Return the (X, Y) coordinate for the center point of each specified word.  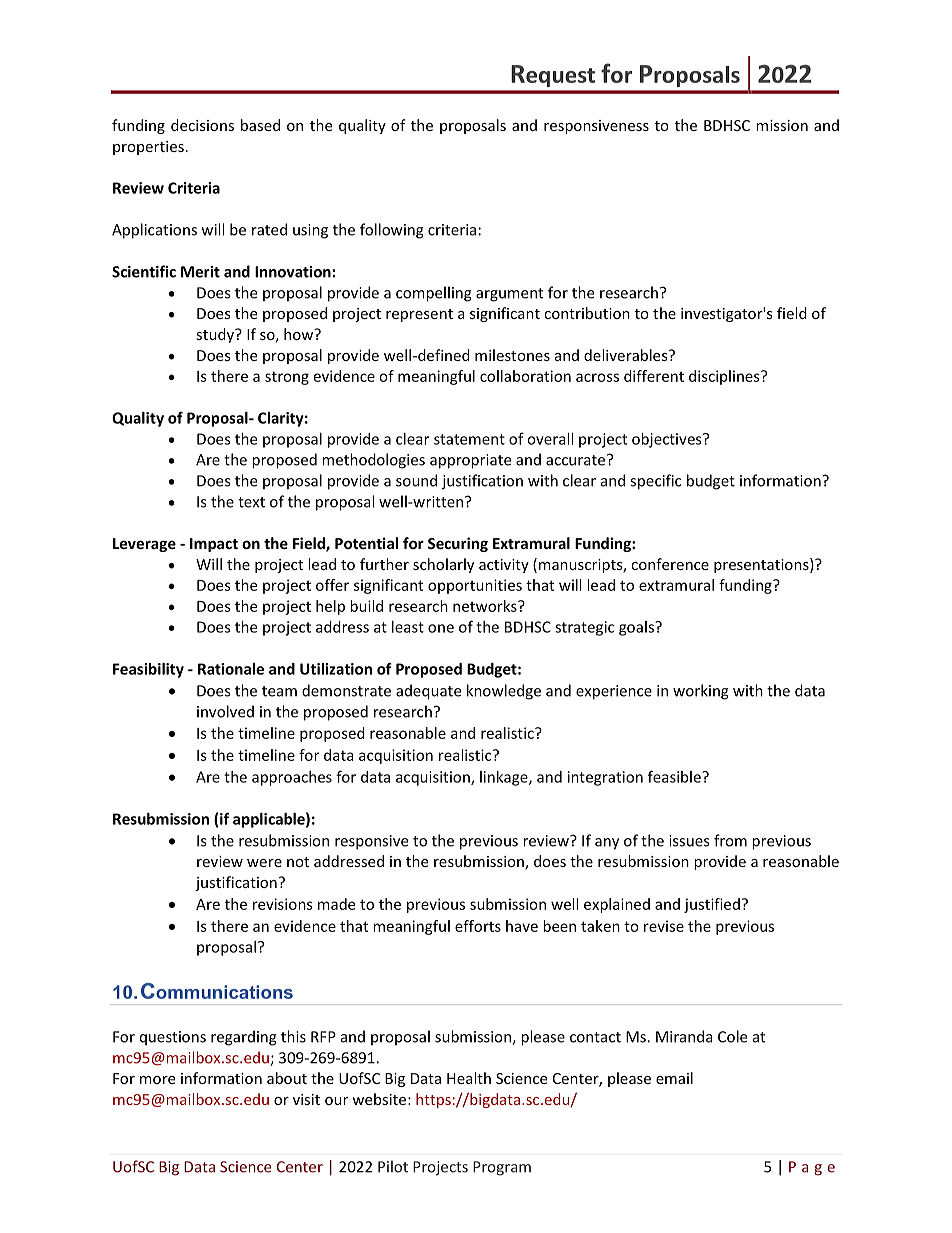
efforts (478, 926)
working (701, 692)
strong (287, 378)
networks (486, 606)
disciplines (725, 377)
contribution (587, 313)
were (264, 863)
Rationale (231, 669)
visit (306, 1099)
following (392, 231)
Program (502, 1168)
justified (712, 905)
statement (469, 439)
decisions (202, 125)
